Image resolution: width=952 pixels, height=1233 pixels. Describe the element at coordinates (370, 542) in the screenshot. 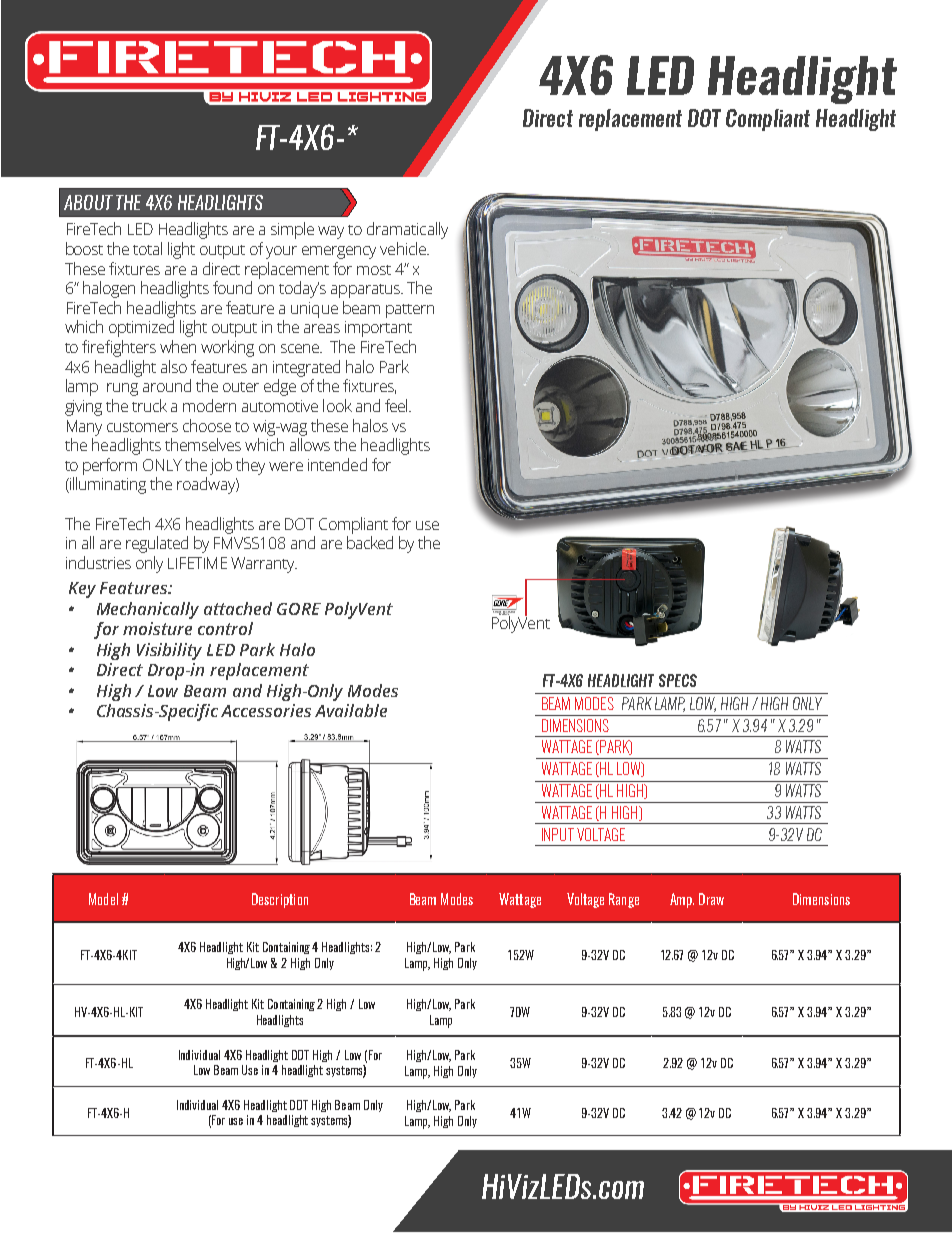

I see `backed` at that location.
